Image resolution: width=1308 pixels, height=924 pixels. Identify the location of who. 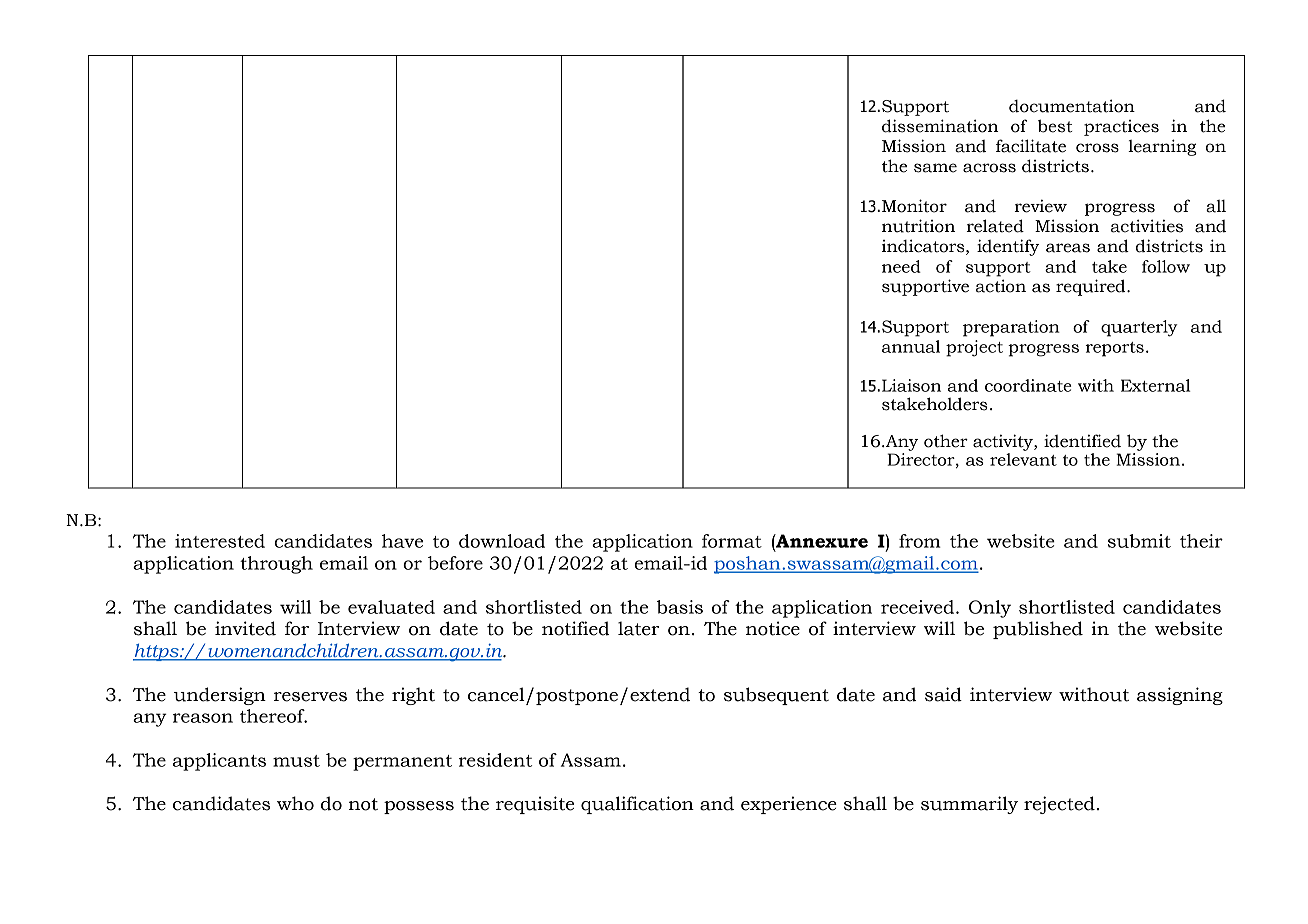
(295, 803).
